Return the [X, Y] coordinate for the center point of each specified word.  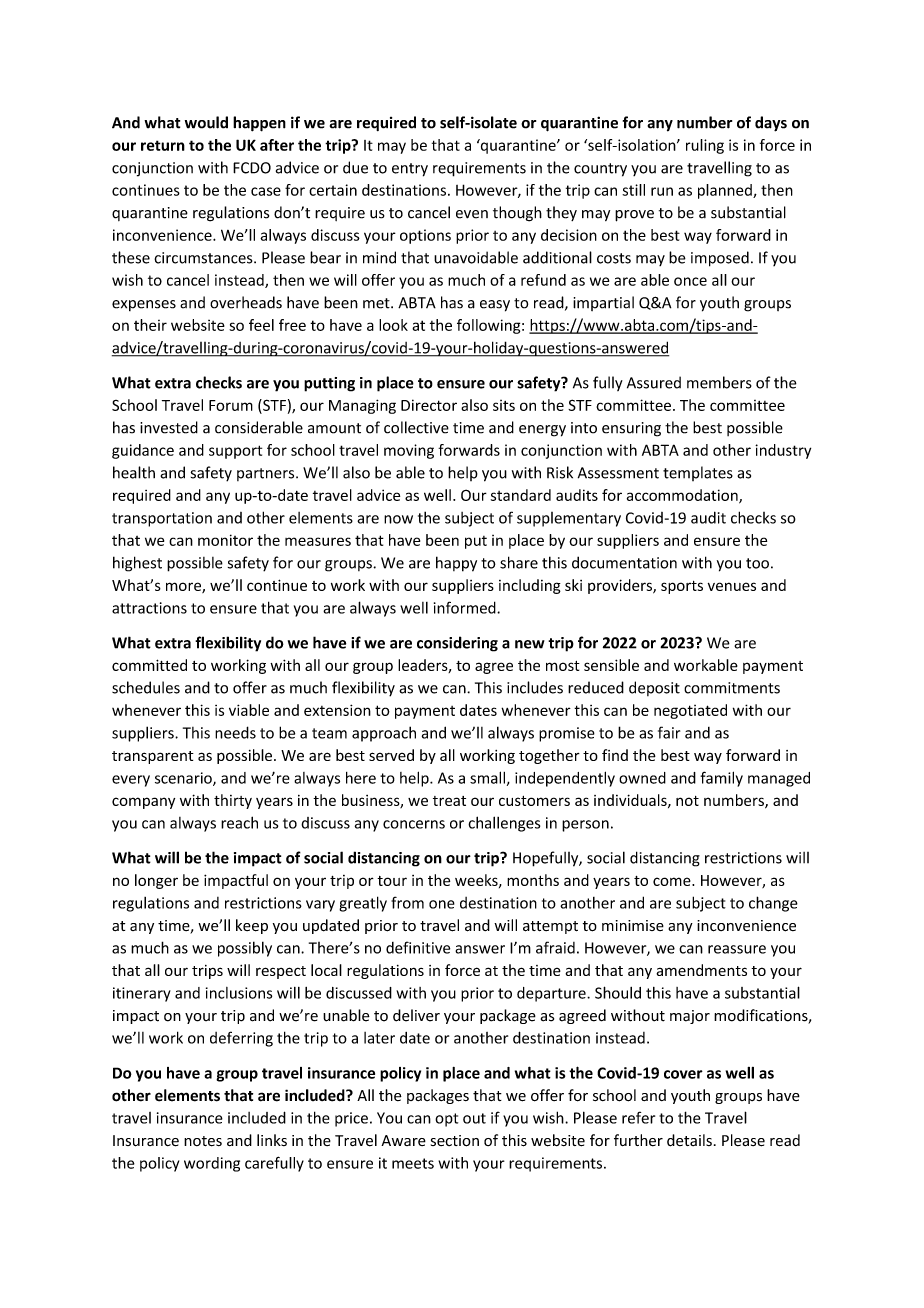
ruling [705, 146]
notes [203, 1141]
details [689, 1140]
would [206, 122]
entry [410, 170]
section [455, 1141]
